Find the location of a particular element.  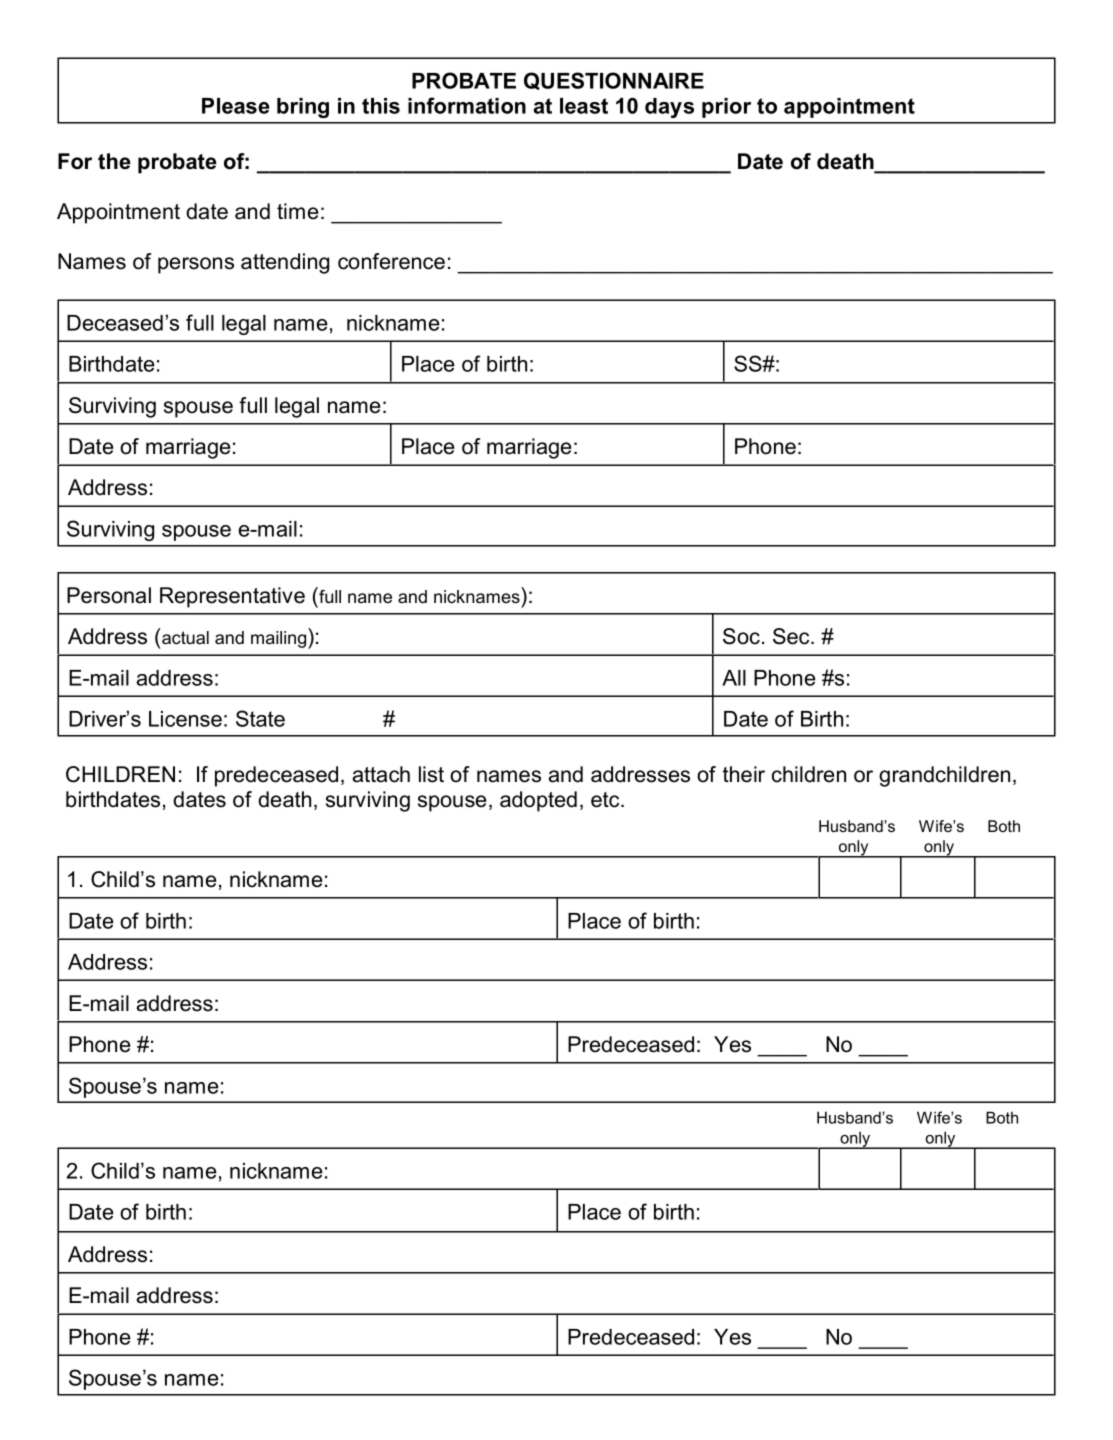

prior is located at coordinates (726, 108).
